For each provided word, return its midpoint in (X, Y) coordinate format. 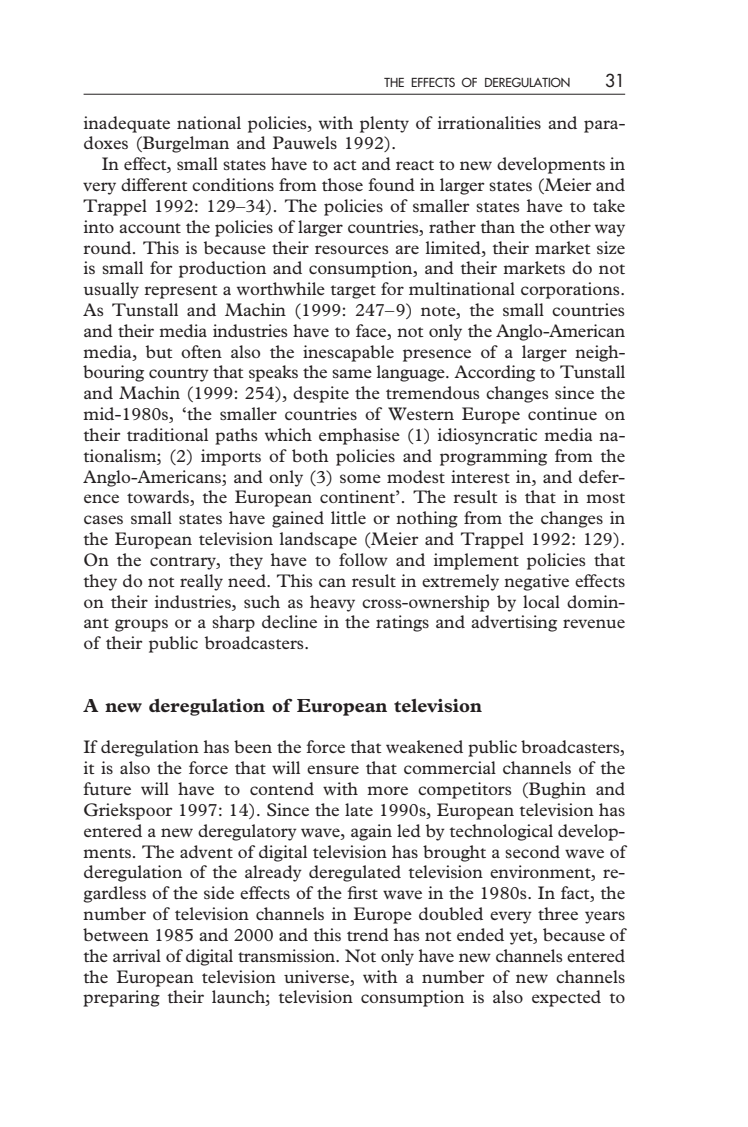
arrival (137, 955)
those (342, 184)
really (201, 582)
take (609, 205)
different (154, 184)
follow (363, 559)
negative (536, 582)
